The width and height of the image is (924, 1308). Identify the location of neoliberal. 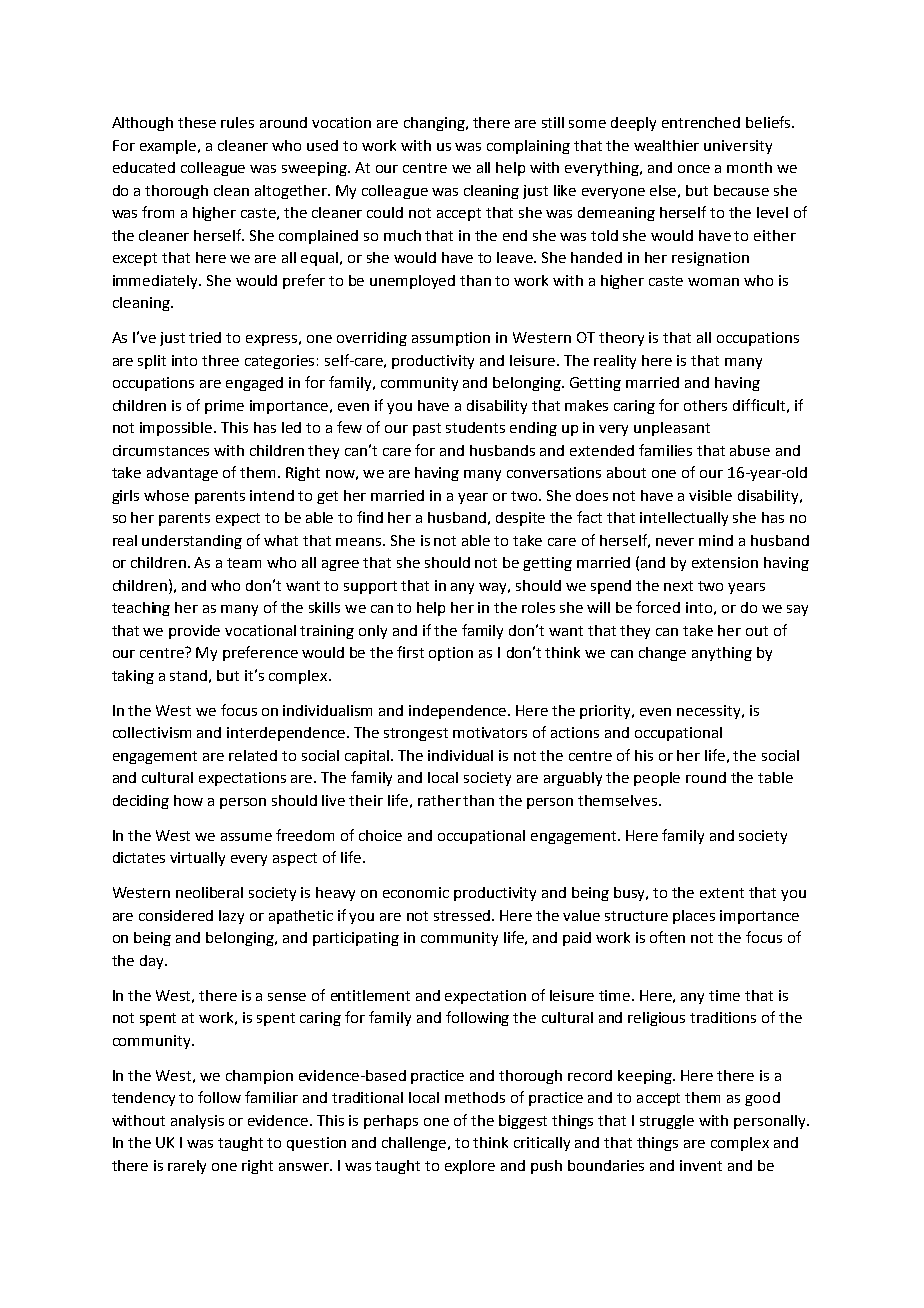
(209, 892).
